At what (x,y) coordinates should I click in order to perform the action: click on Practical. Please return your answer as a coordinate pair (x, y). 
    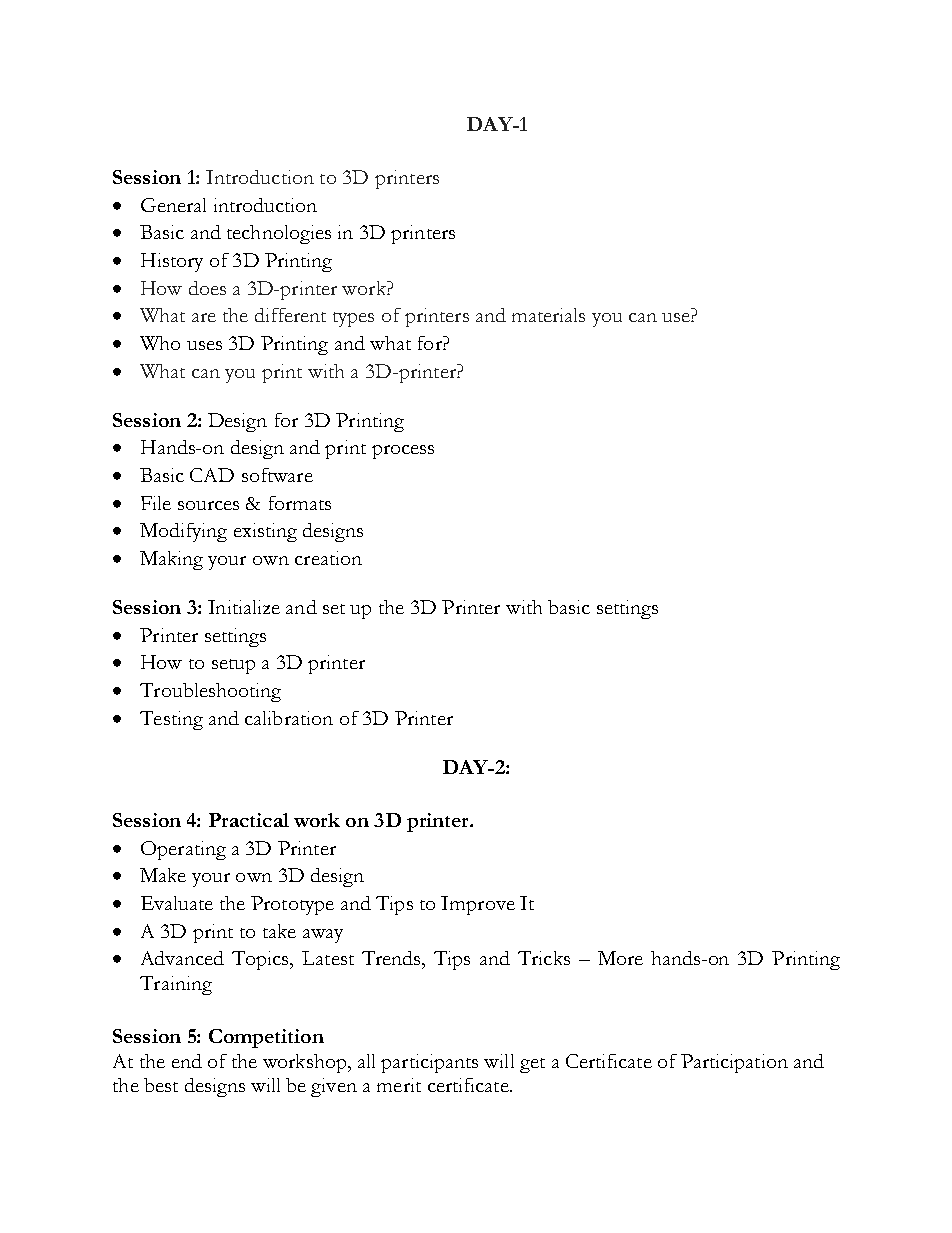
    Looking at the image, I should click on (249, 820).
